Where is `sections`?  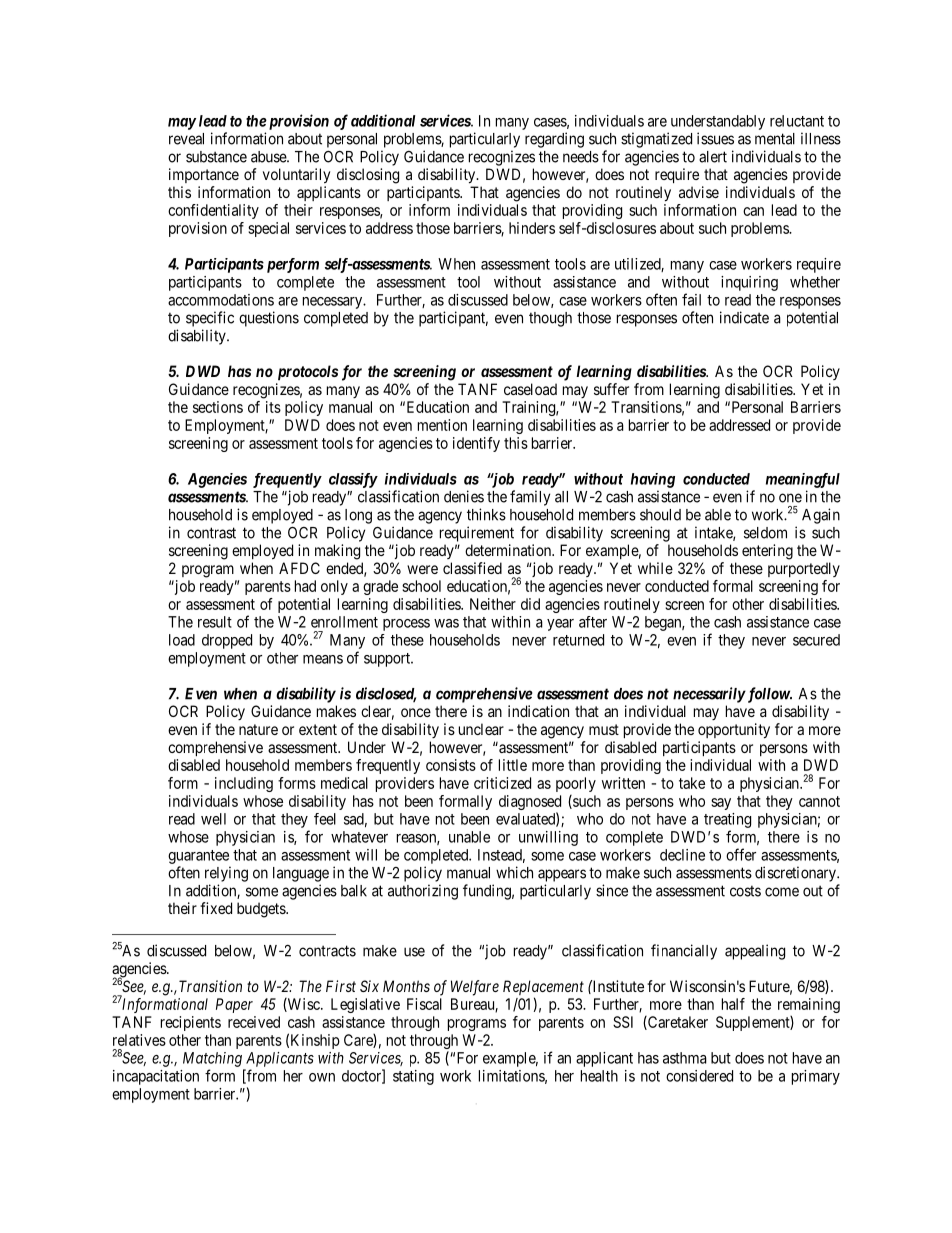
sections is located at coordinates (218, 407).
